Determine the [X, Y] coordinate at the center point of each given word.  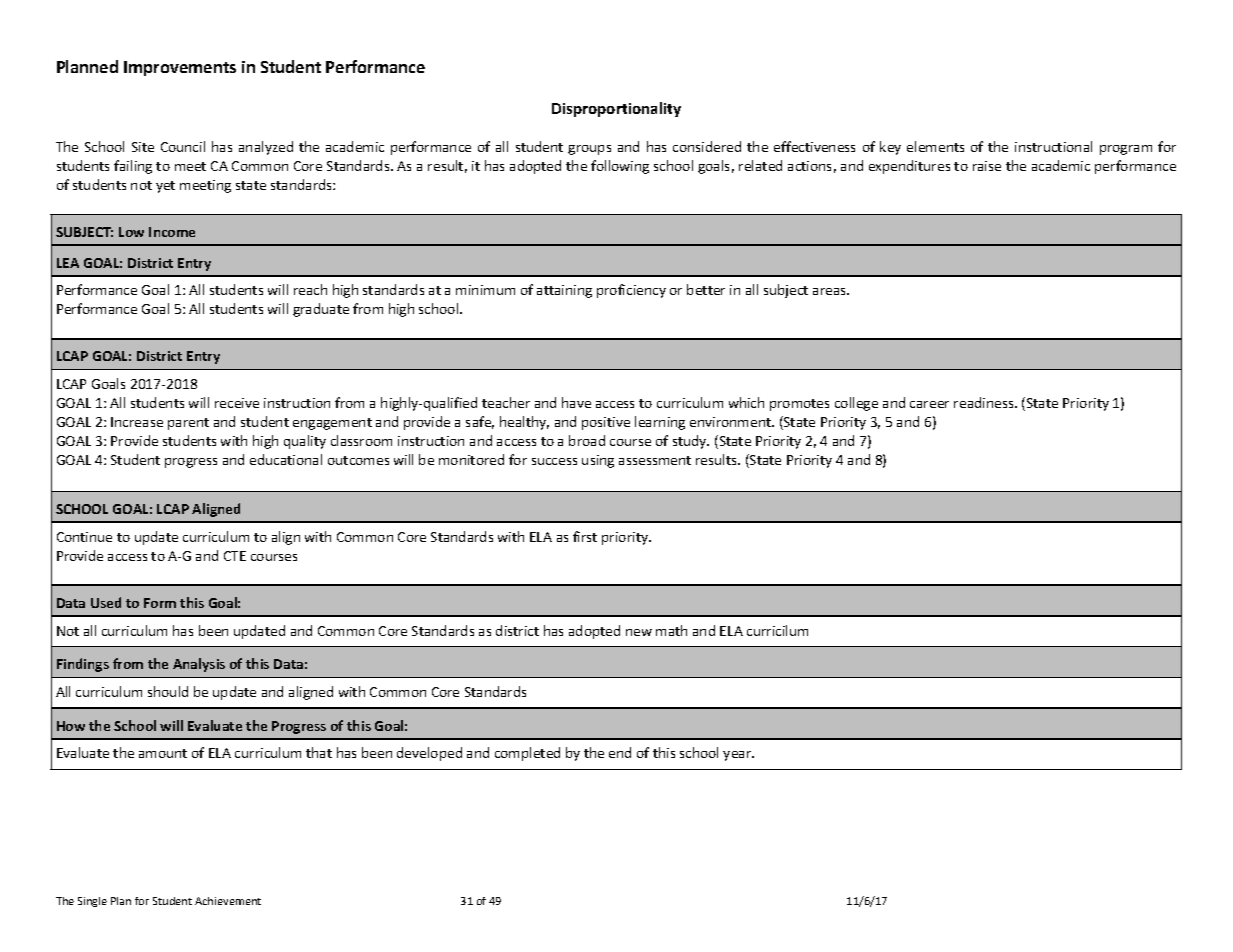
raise [987, 166]
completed [527, 754]
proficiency [631, 291]
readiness [985, 402]
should [168, 691]
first [585, 536]
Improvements [180, 68]
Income [172, 232]
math [671, 630]
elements [935, 146]
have [576, 402]
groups [589, 150]
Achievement [228, 901]
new [639, 632]
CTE [235, 556]
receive [237, 403]
